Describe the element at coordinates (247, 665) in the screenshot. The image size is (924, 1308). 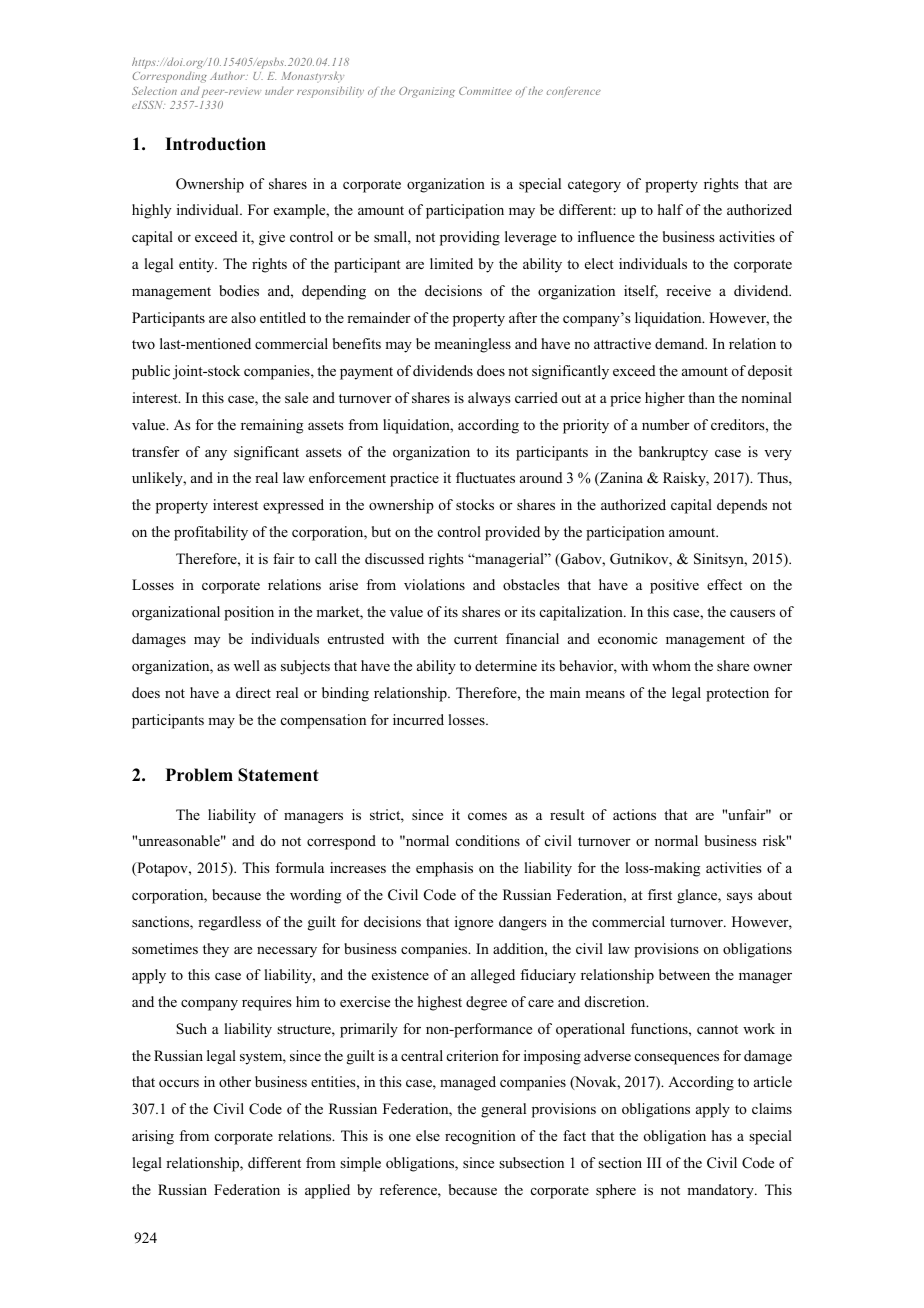
I see `well` at that location.
